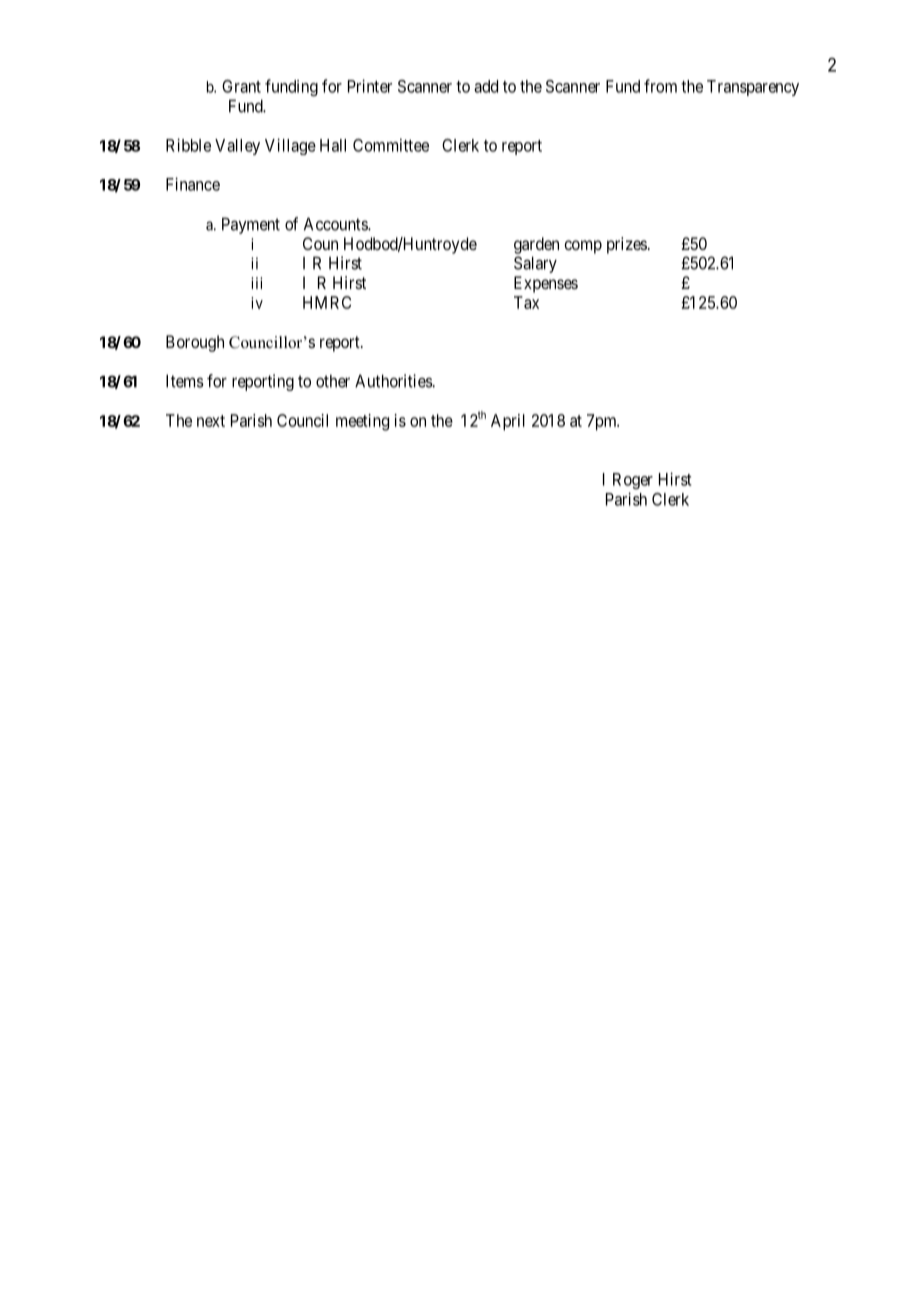 The image size is (924, 1308). What do you see at coordinates (627, 245) in the screenshot?
I see `prizes` at bounding box center [627, 245].
